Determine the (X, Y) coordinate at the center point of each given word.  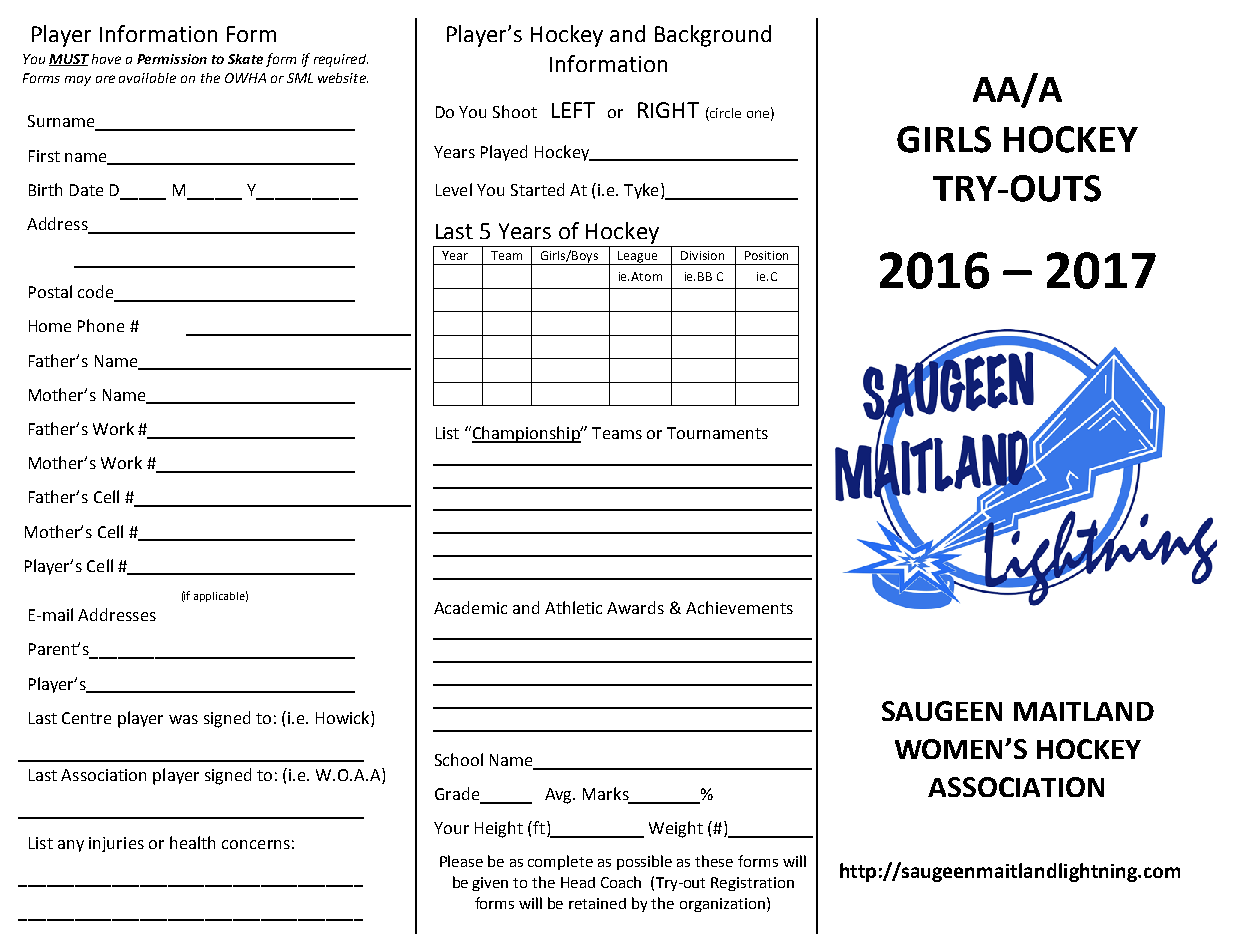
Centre (86, 718)
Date (86, 190)
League (638, 258)
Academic (470, 607)
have (106, 59)
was (183, 719)
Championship (526, 434)
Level (454, 189)
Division (702, 255)
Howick (344, 717)
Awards (635, 607)
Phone (101, 325)
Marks (607, 795)
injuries (116, 844)
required (341, 60)
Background (713, 36)
